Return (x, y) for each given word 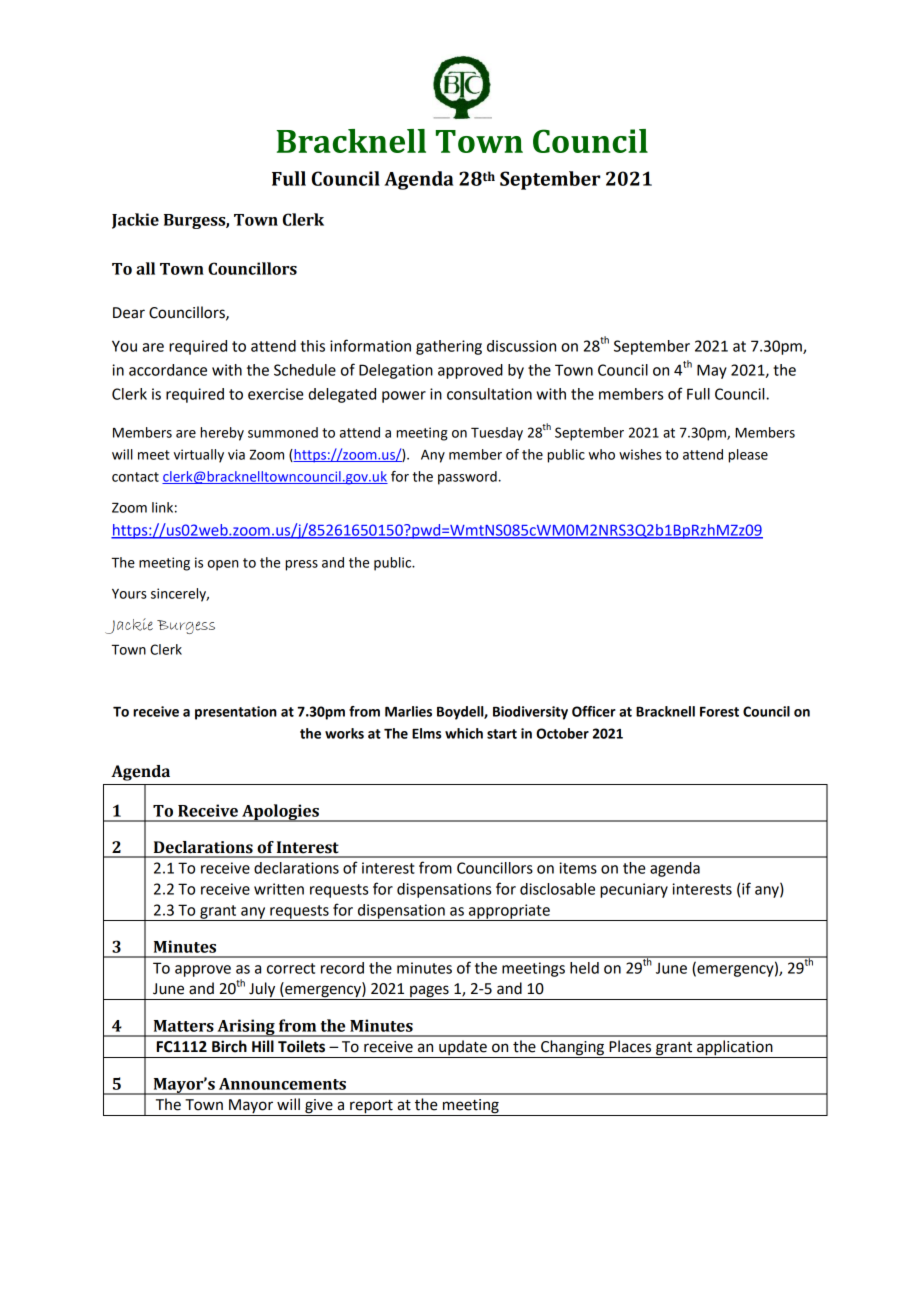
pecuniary (634, 890)
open (223, 565)
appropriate (509, 912)
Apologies (280, 813)
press (301, 565)
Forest (719, 712)
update (463, 1049)
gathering (449, 347)
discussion (521, 346)
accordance (168, 370)
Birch (229, 1046)
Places (630, 1046)
